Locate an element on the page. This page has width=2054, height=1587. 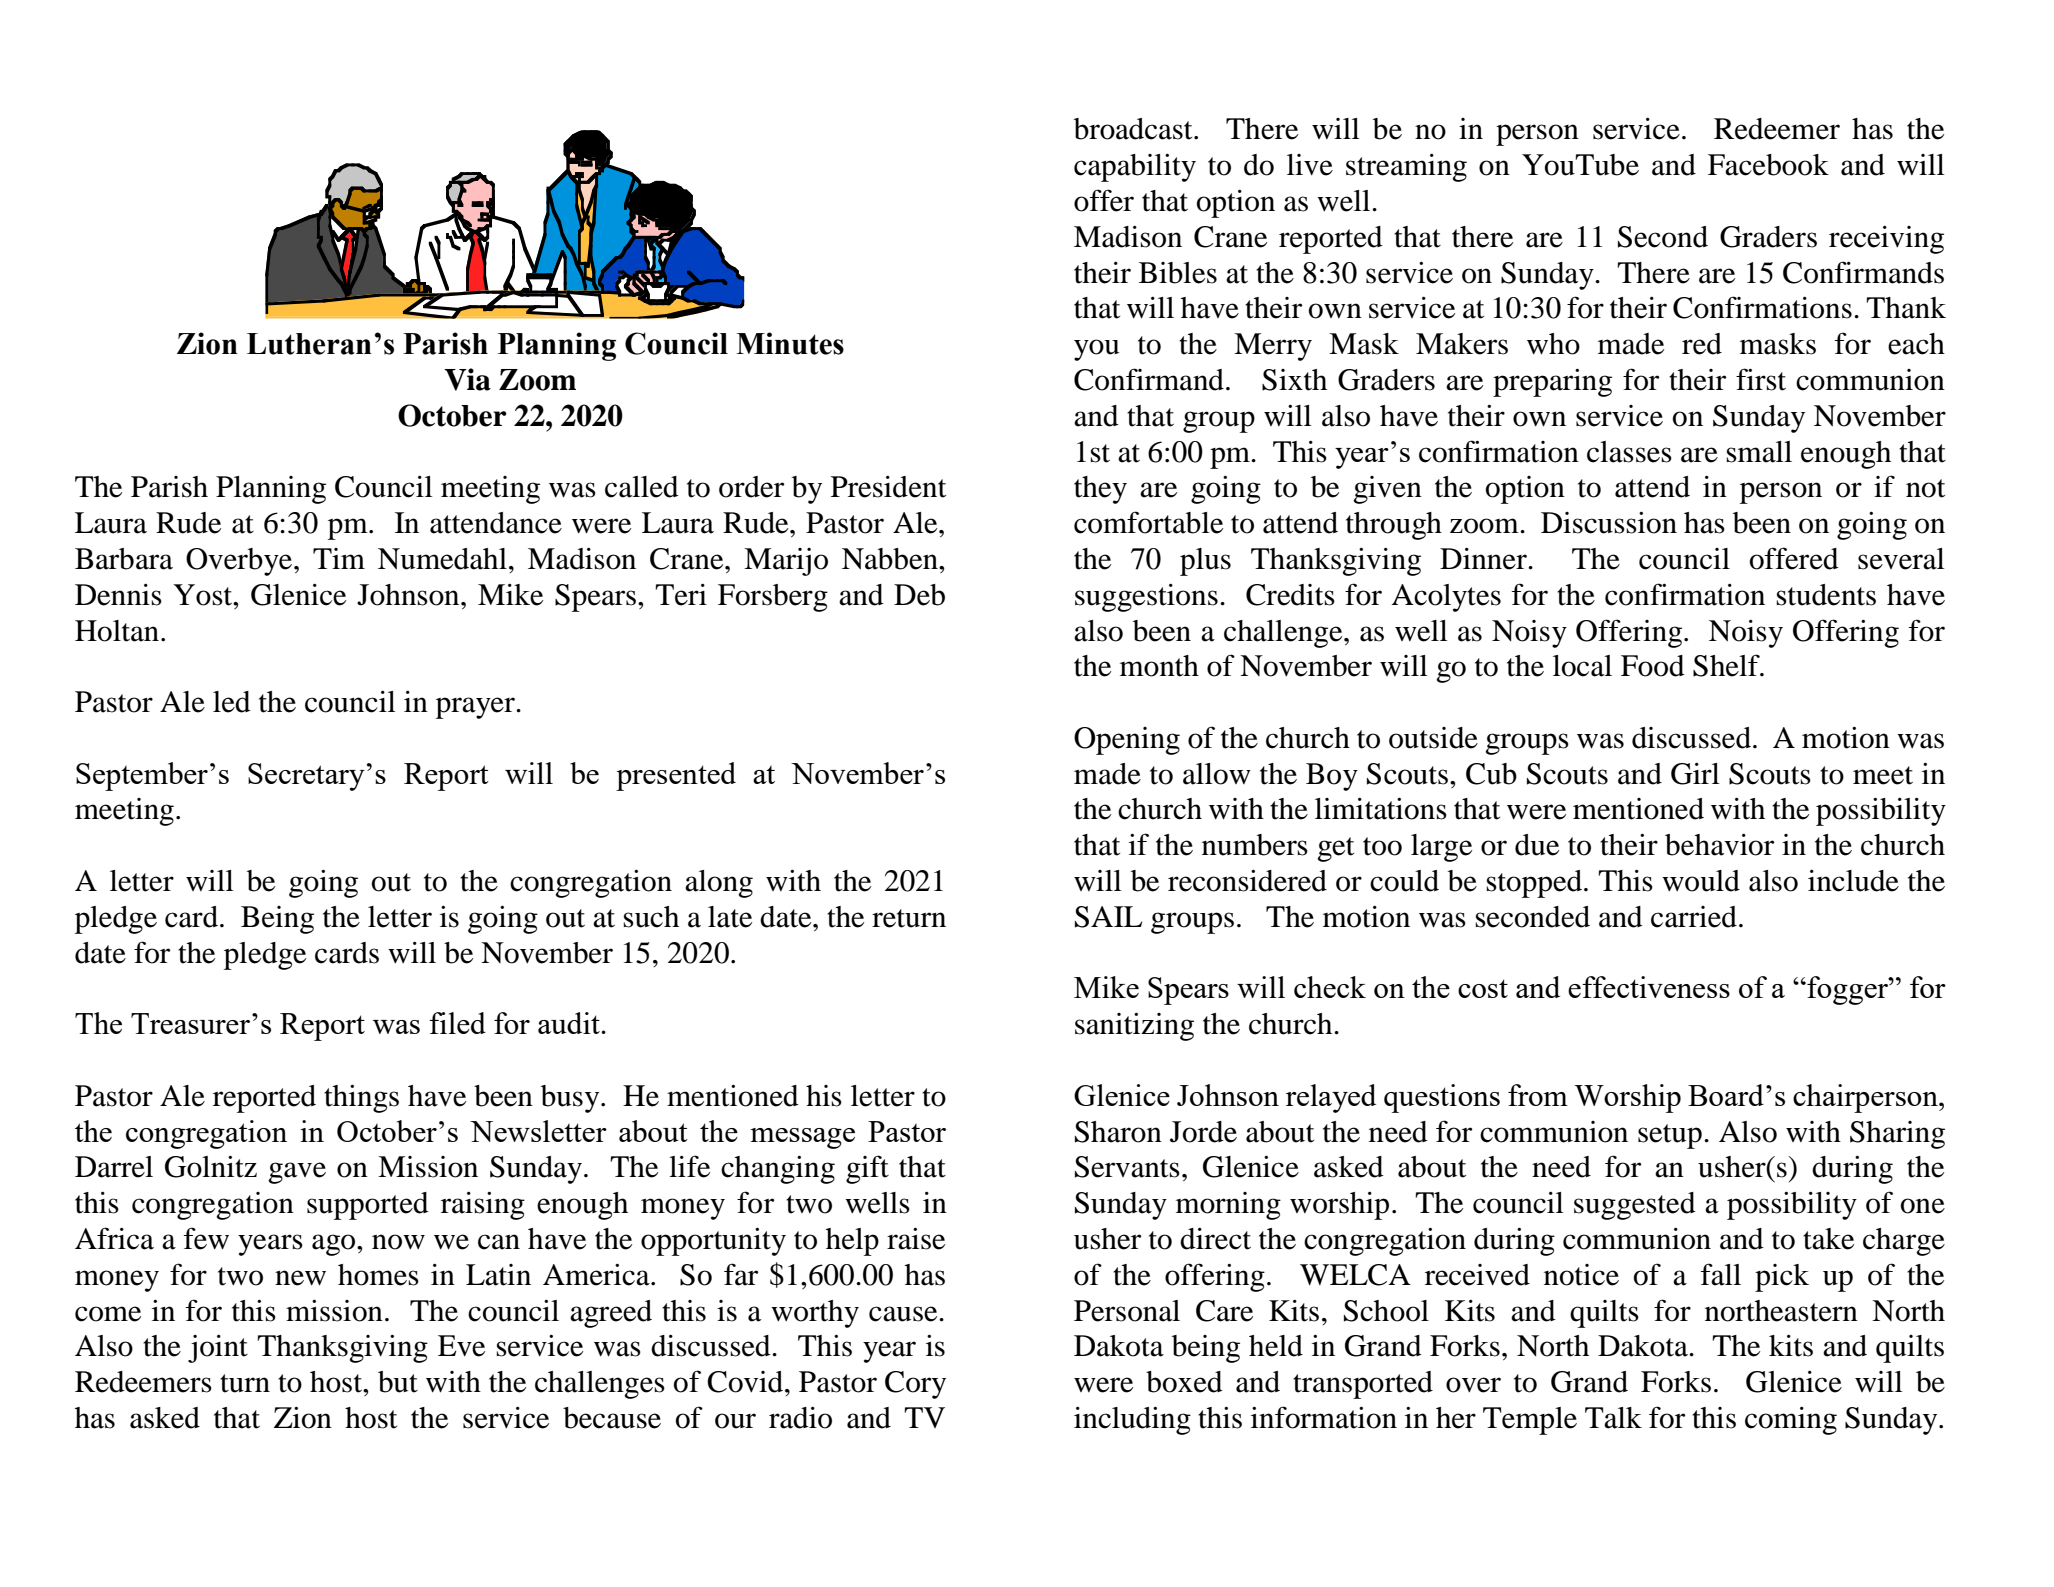
setup is located at coordinates (1670, 1136).
